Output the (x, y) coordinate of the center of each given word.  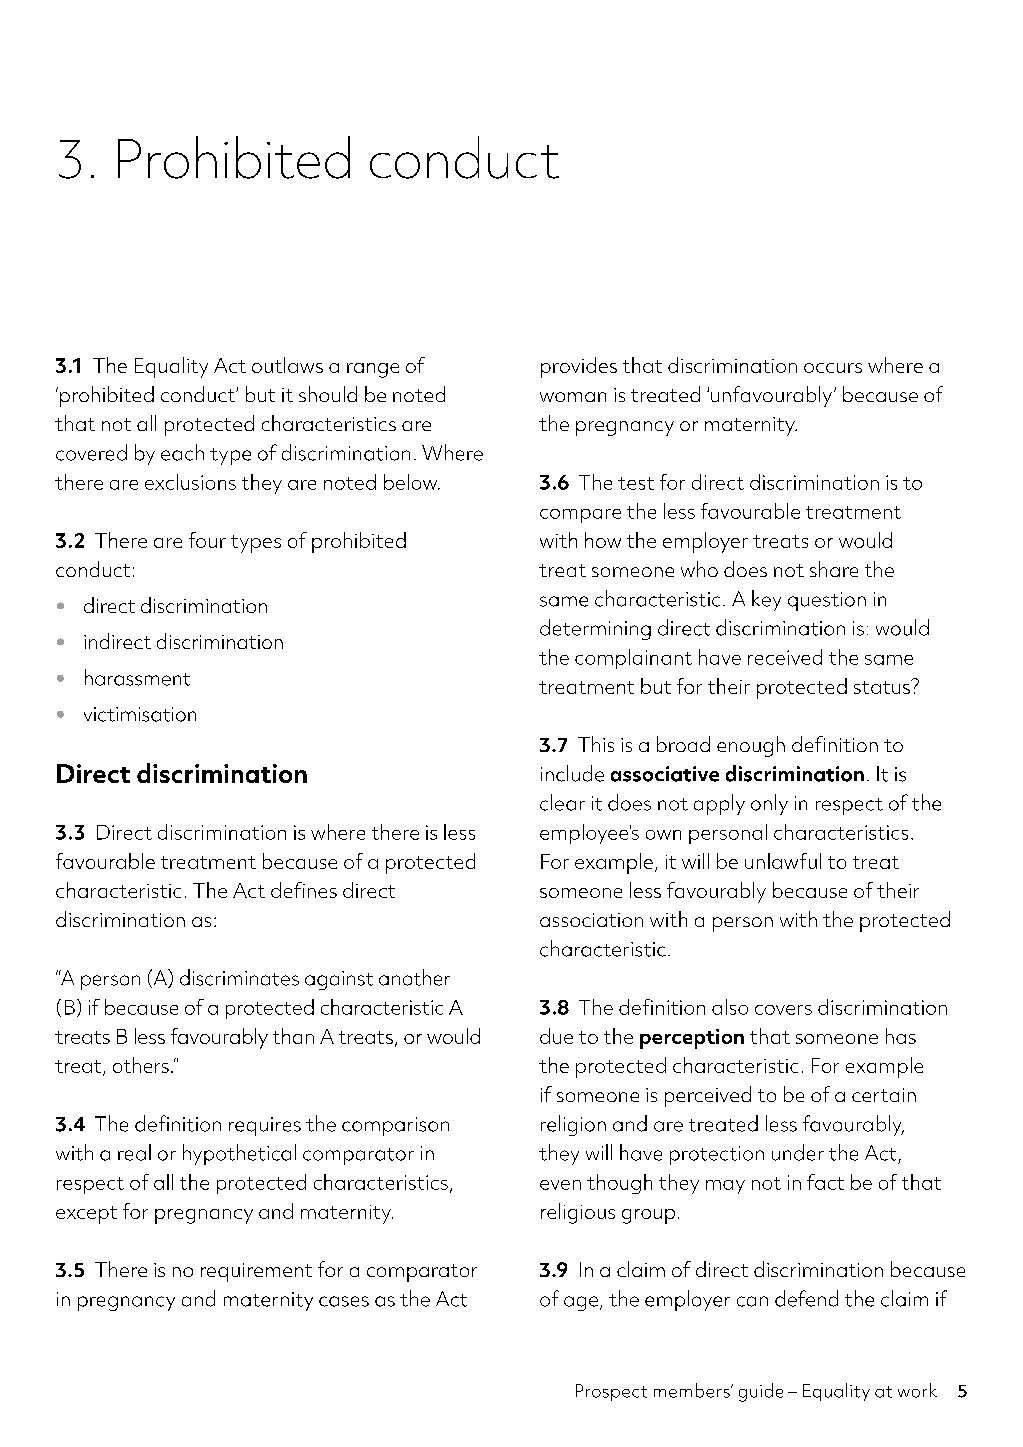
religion (573, 1125)
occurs (833, 368)
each (182, 452)
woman (573, 397)
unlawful (783, 861)
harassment (137, 677)
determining (595, 629)
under (798, 1152)
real (134, 1152)
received (785, 657)
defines (304, 890)
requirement (256, 1272)
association (591, 920)
